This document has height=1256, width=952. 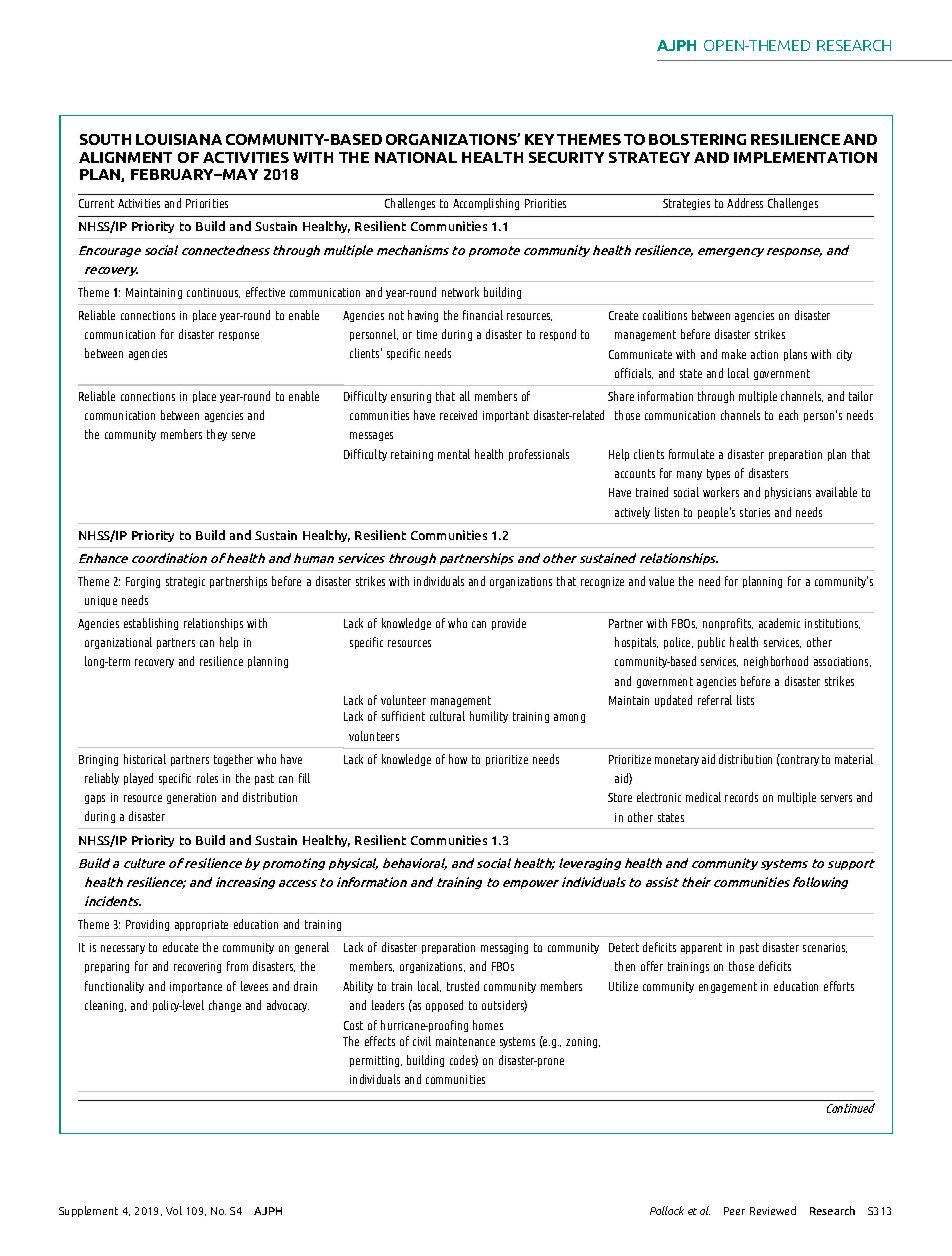 I want to click on Supplement, so click(x=88, y=1211).
